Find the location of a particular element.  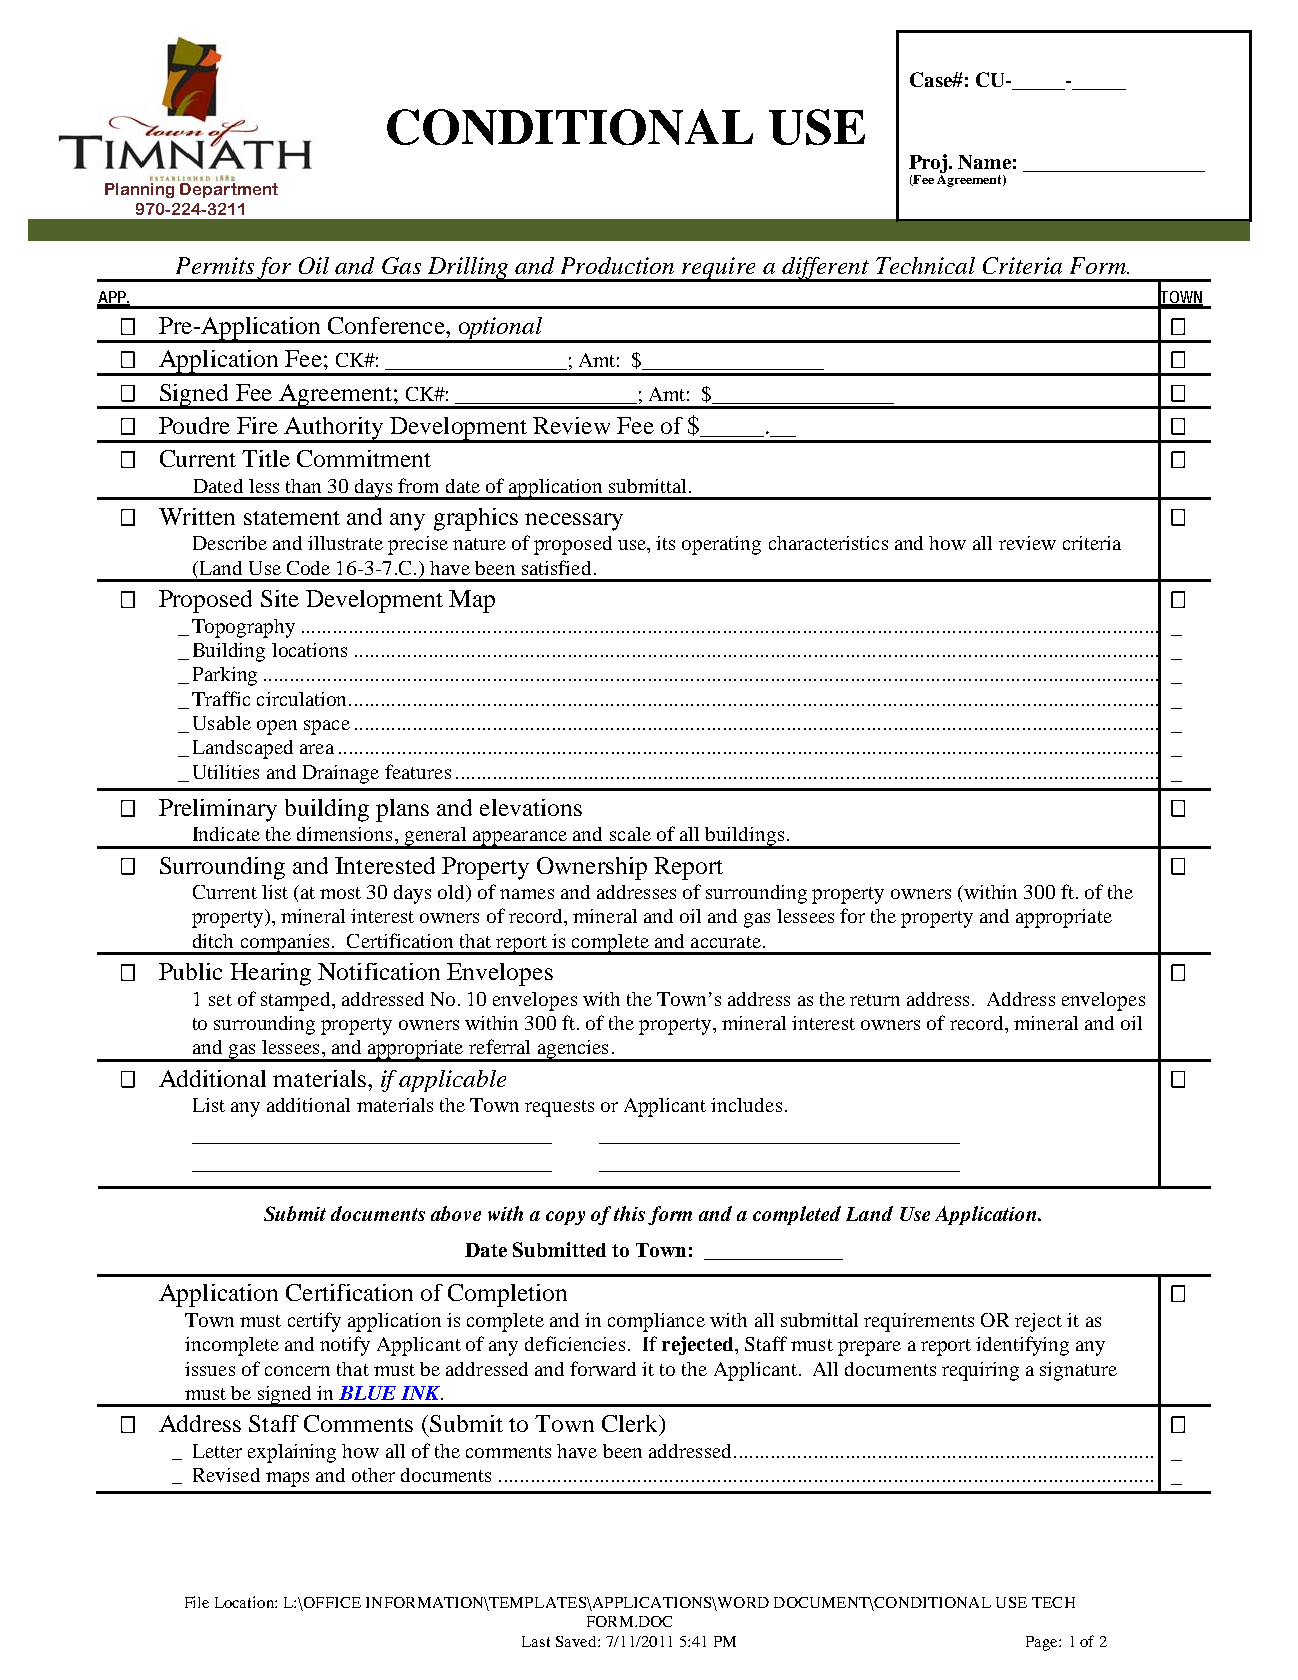

File is located at coordinates (197, 1602).
